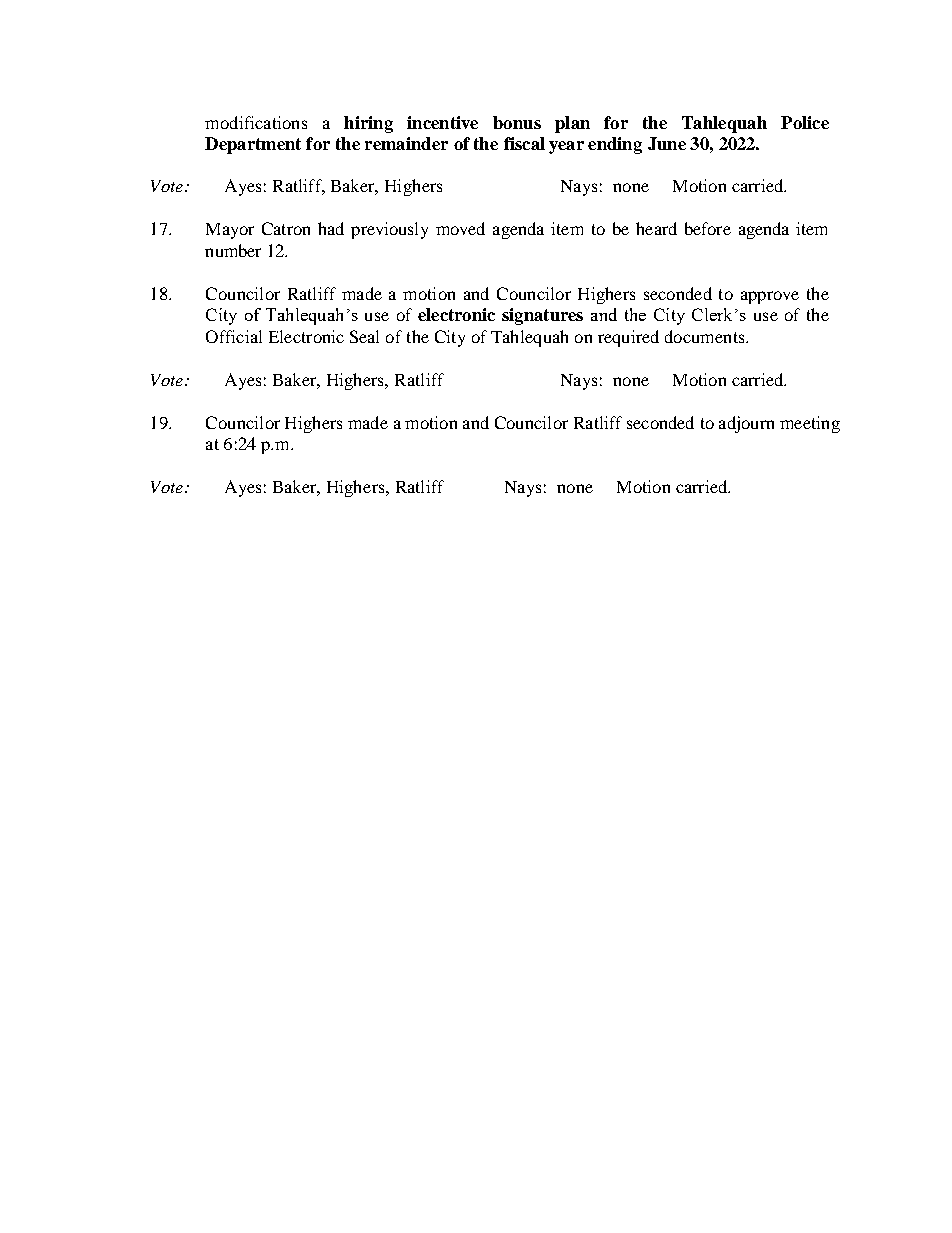  What do you see at coordinates (770, 297) in the screenshot?
I see `approve` at bounding box center [770, 297].
